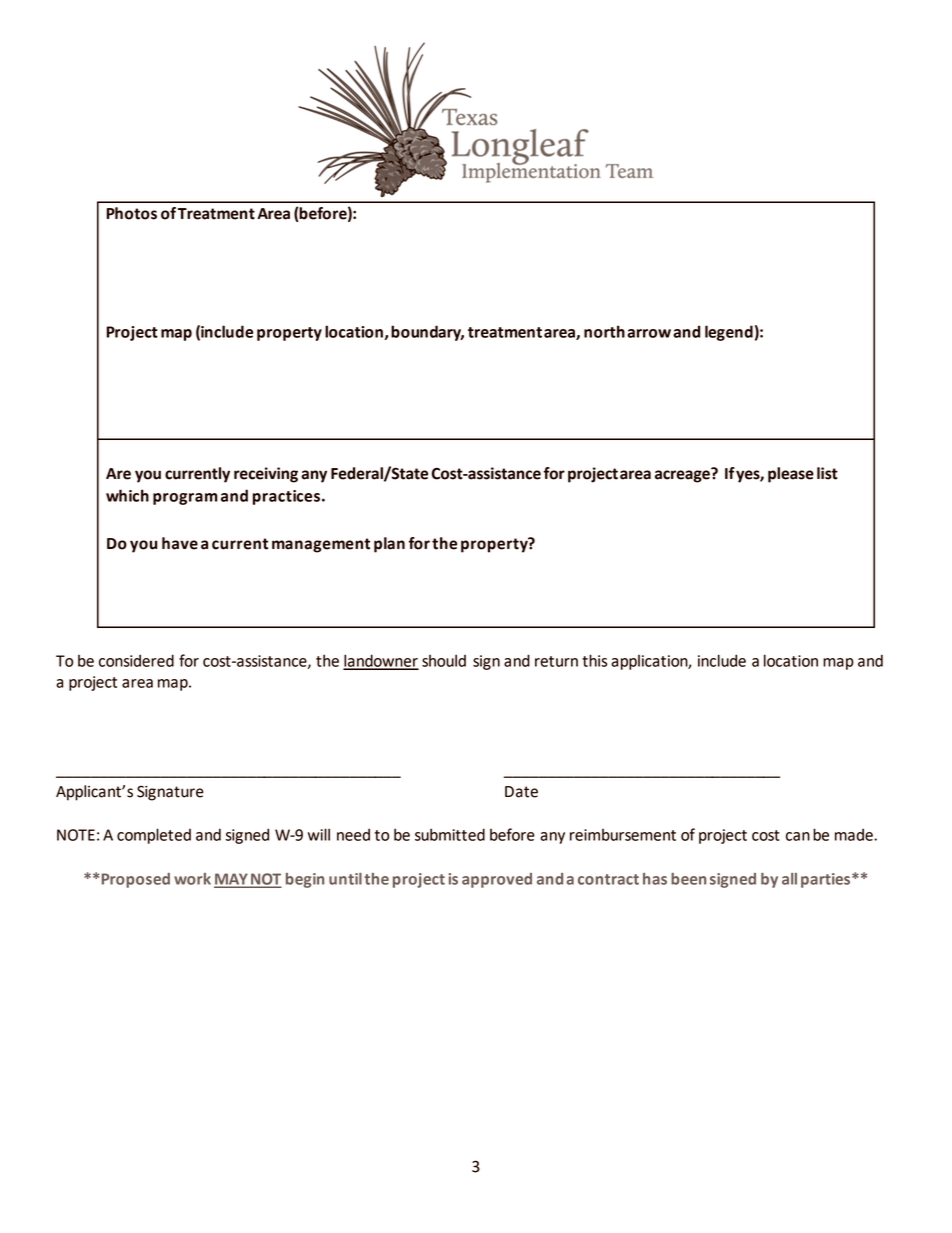 This document has width=952, height=1233. I want to click on legend, so click(729, 333).
